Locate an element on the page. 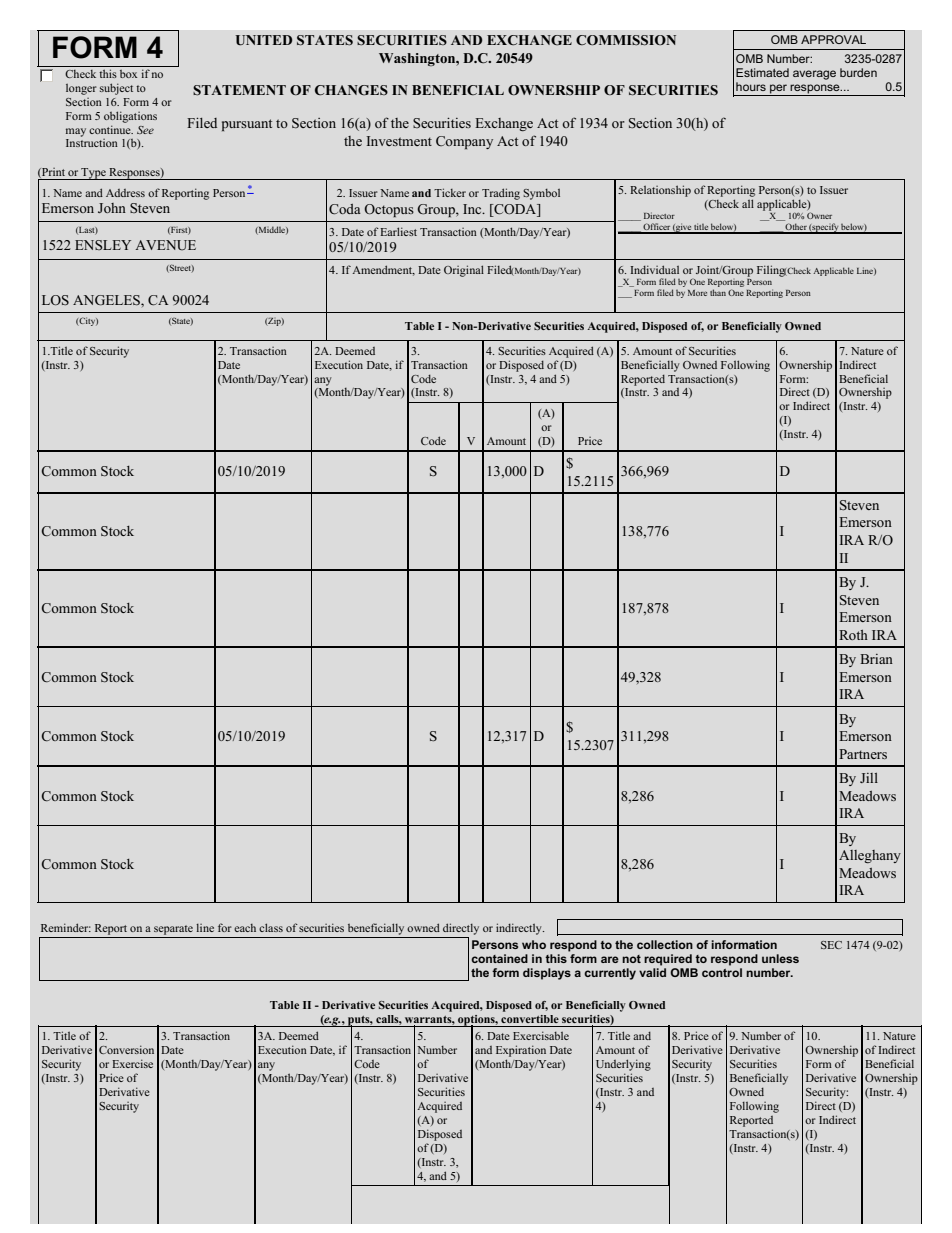  AVENUE is located at coordinates (165, 245).
